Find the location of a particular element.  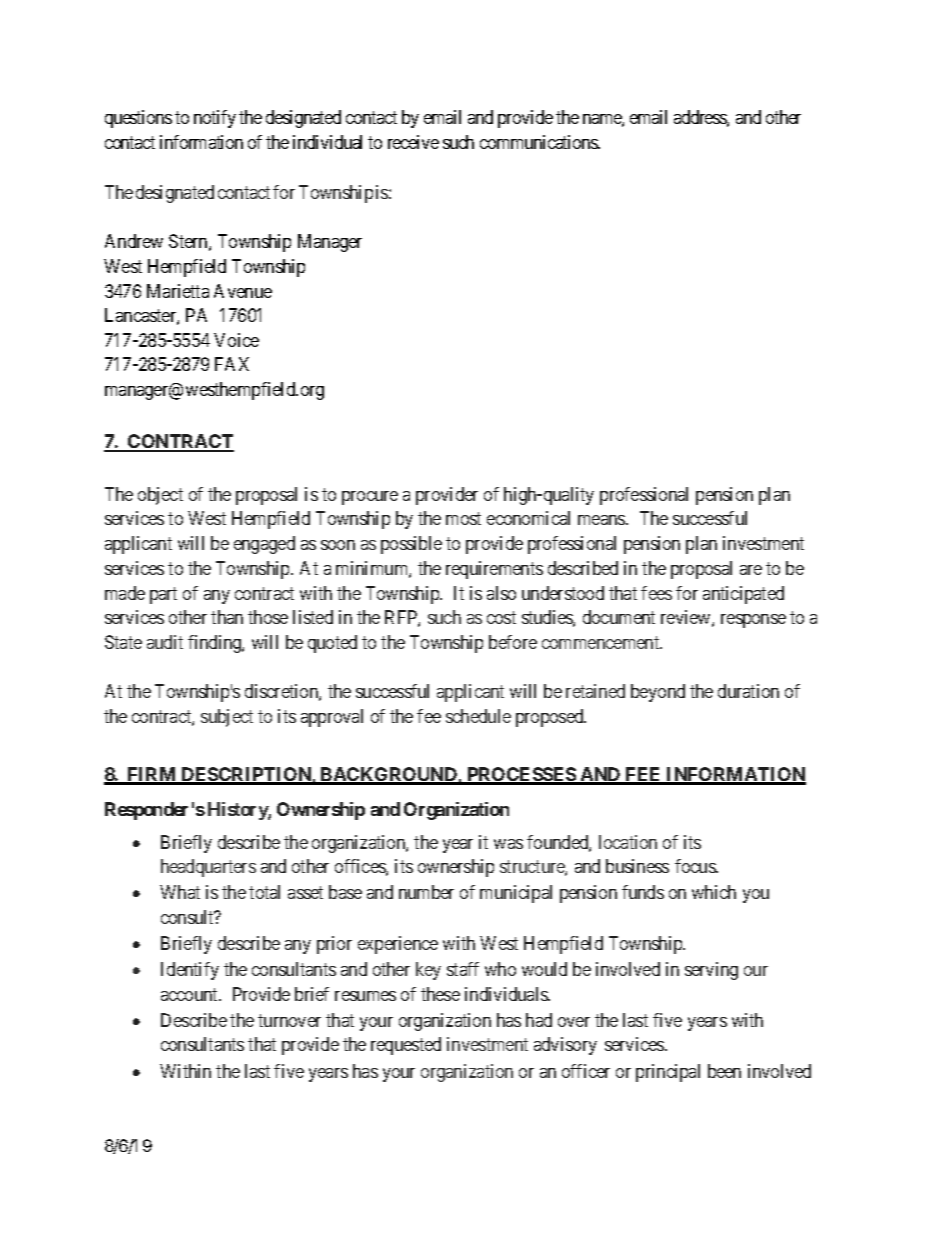

procure is located at coordinates (370, 498).
